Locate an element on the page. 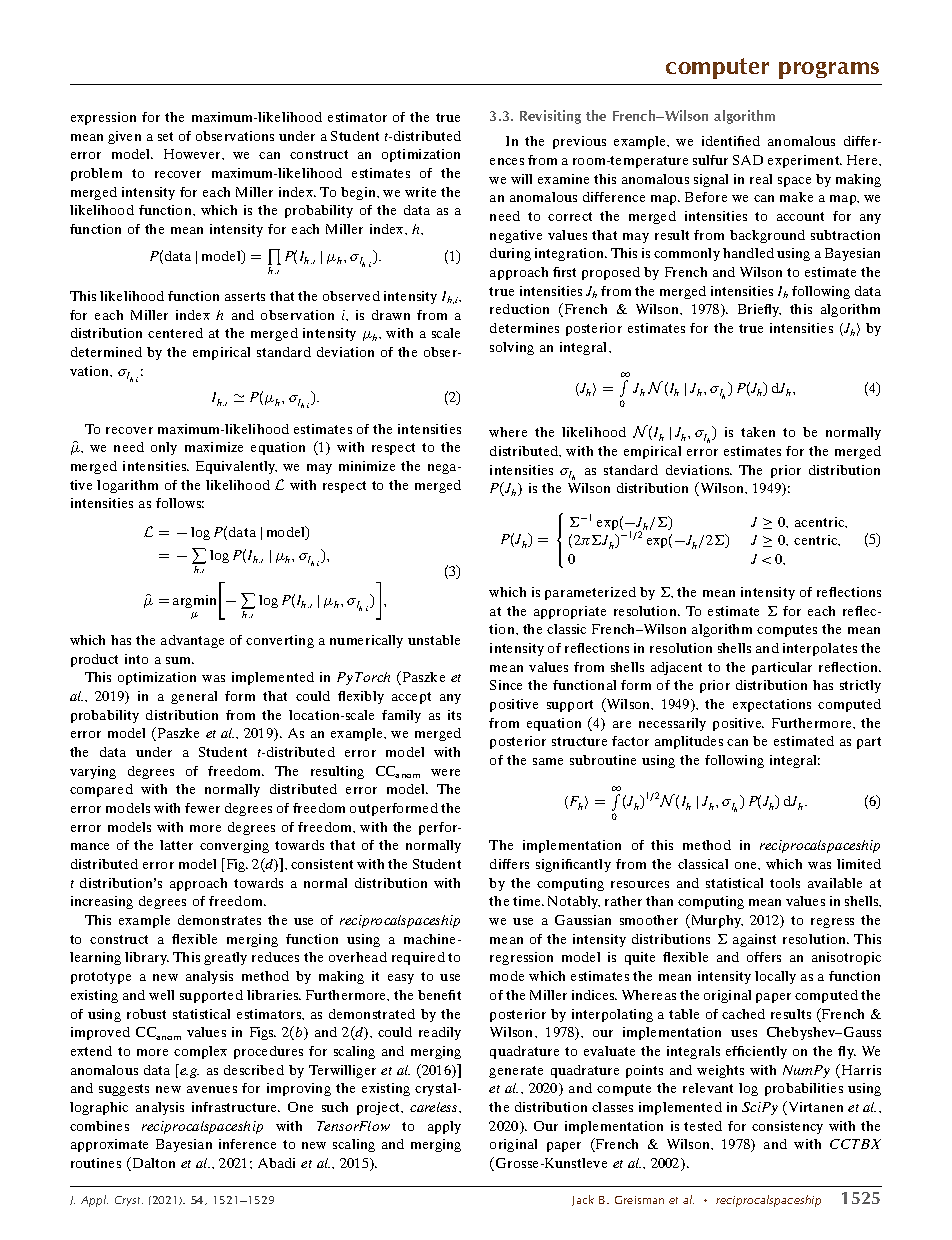 This page has height=1240, width=952. set is located at coordinates (165, 136).
